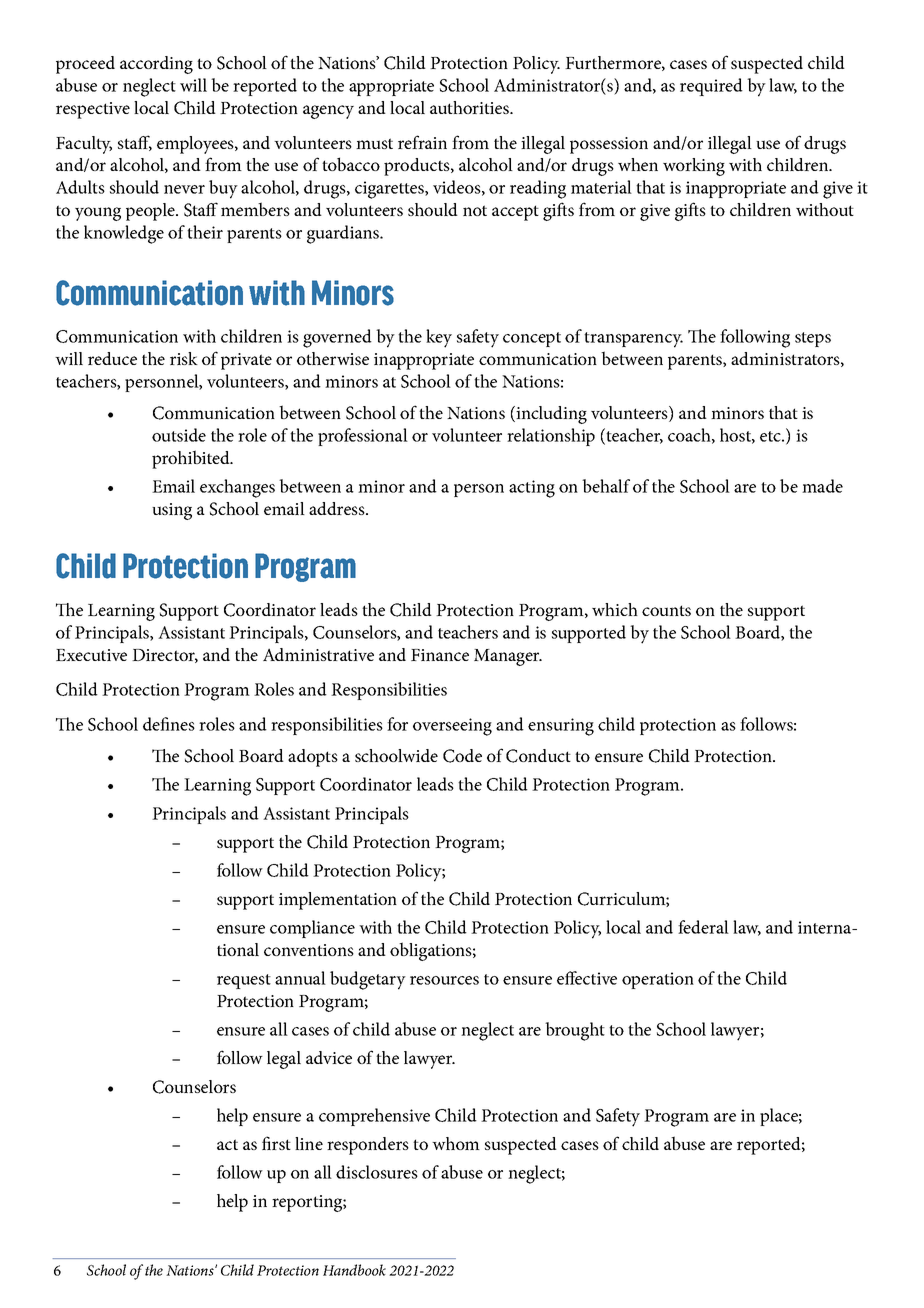  Describe the element at coordinates (440, 655) in the document. I see `Finance` at that location.
